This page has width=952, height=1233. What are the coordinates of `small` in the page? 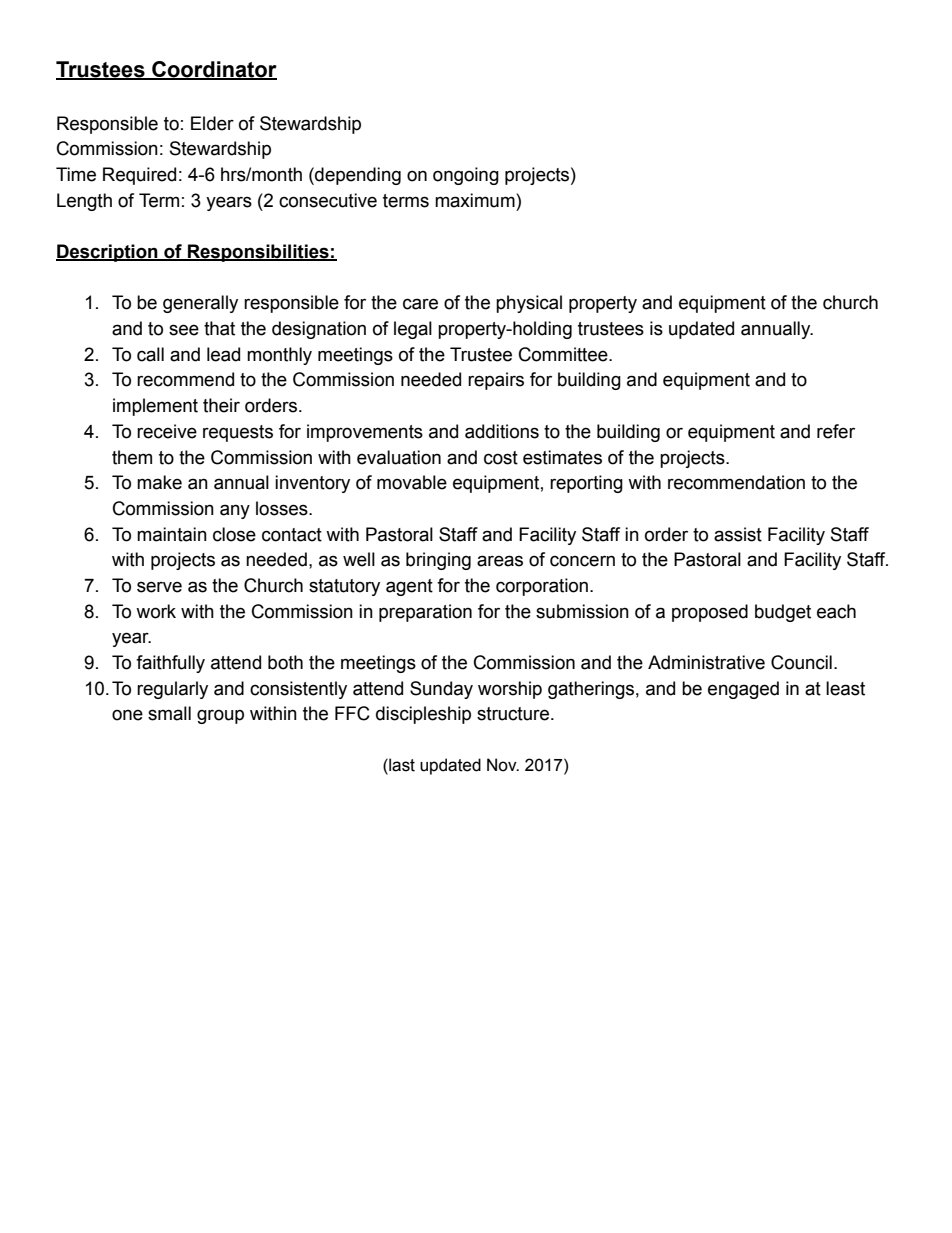 It's located at (169, 713).
